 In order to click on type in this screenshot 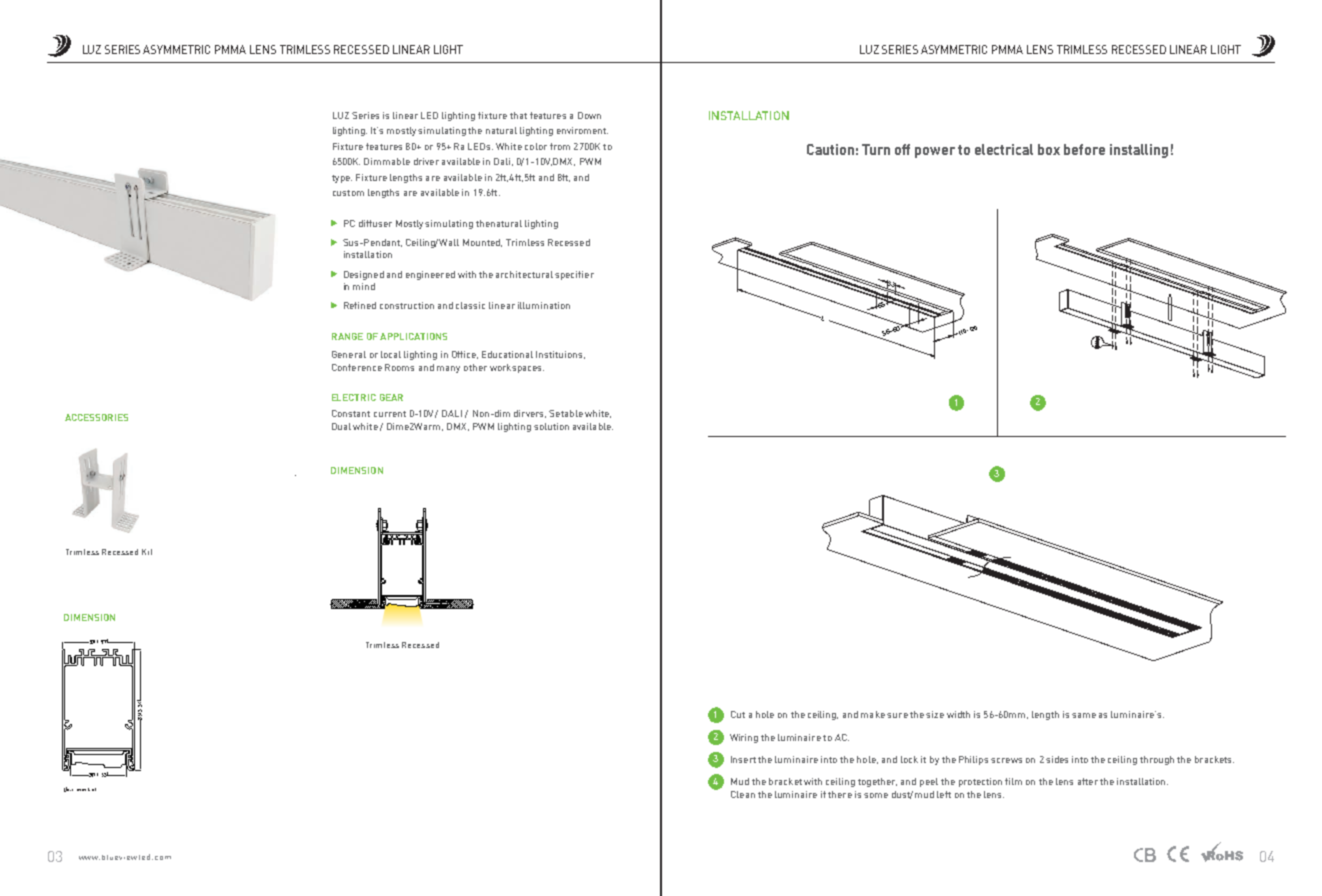, I will do `click(342, 179)`.
